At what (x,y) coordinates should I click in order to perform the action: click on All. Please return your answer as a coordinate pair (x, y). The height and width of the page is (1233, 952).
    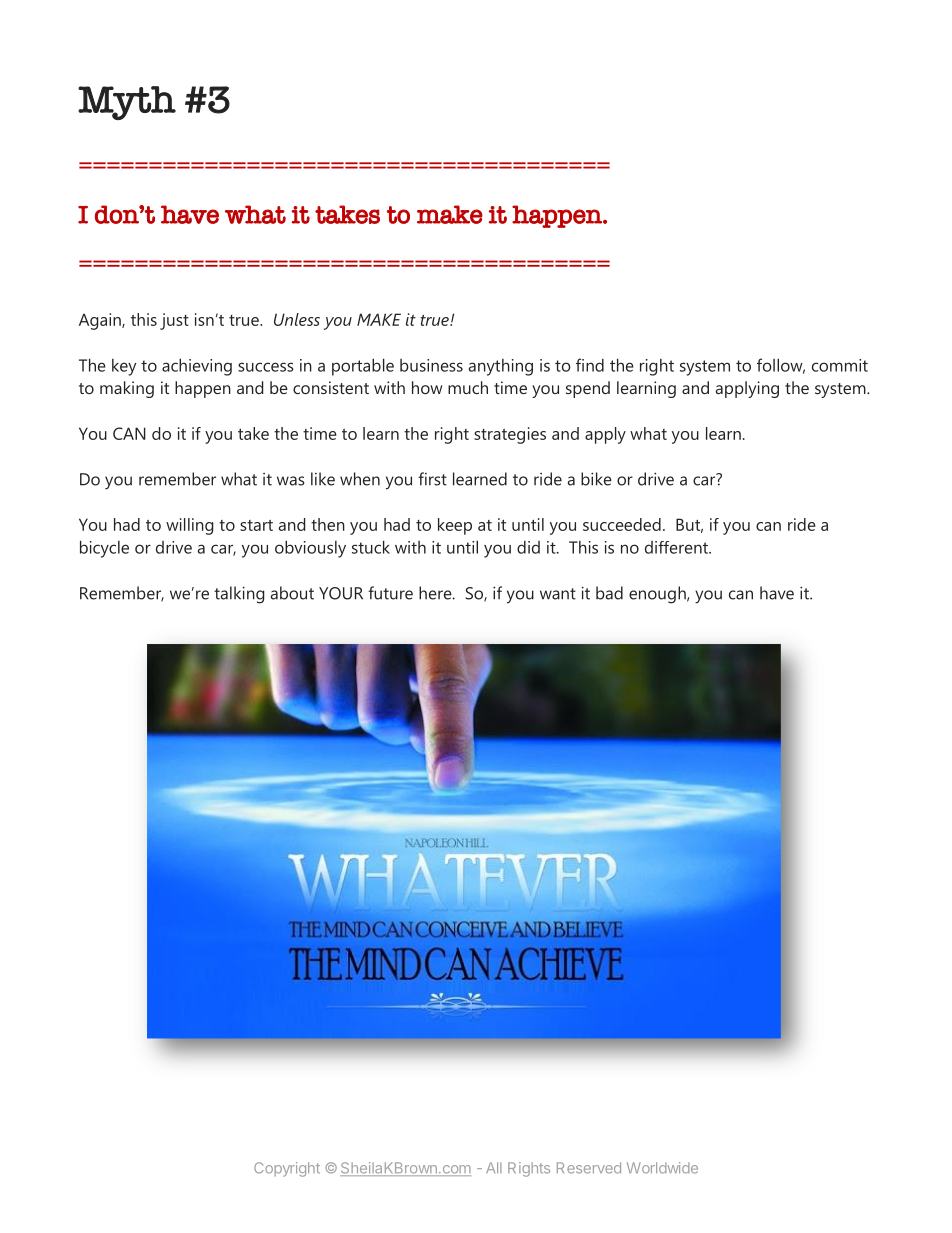
    Looking at the image, I should click on (494, 1167).
